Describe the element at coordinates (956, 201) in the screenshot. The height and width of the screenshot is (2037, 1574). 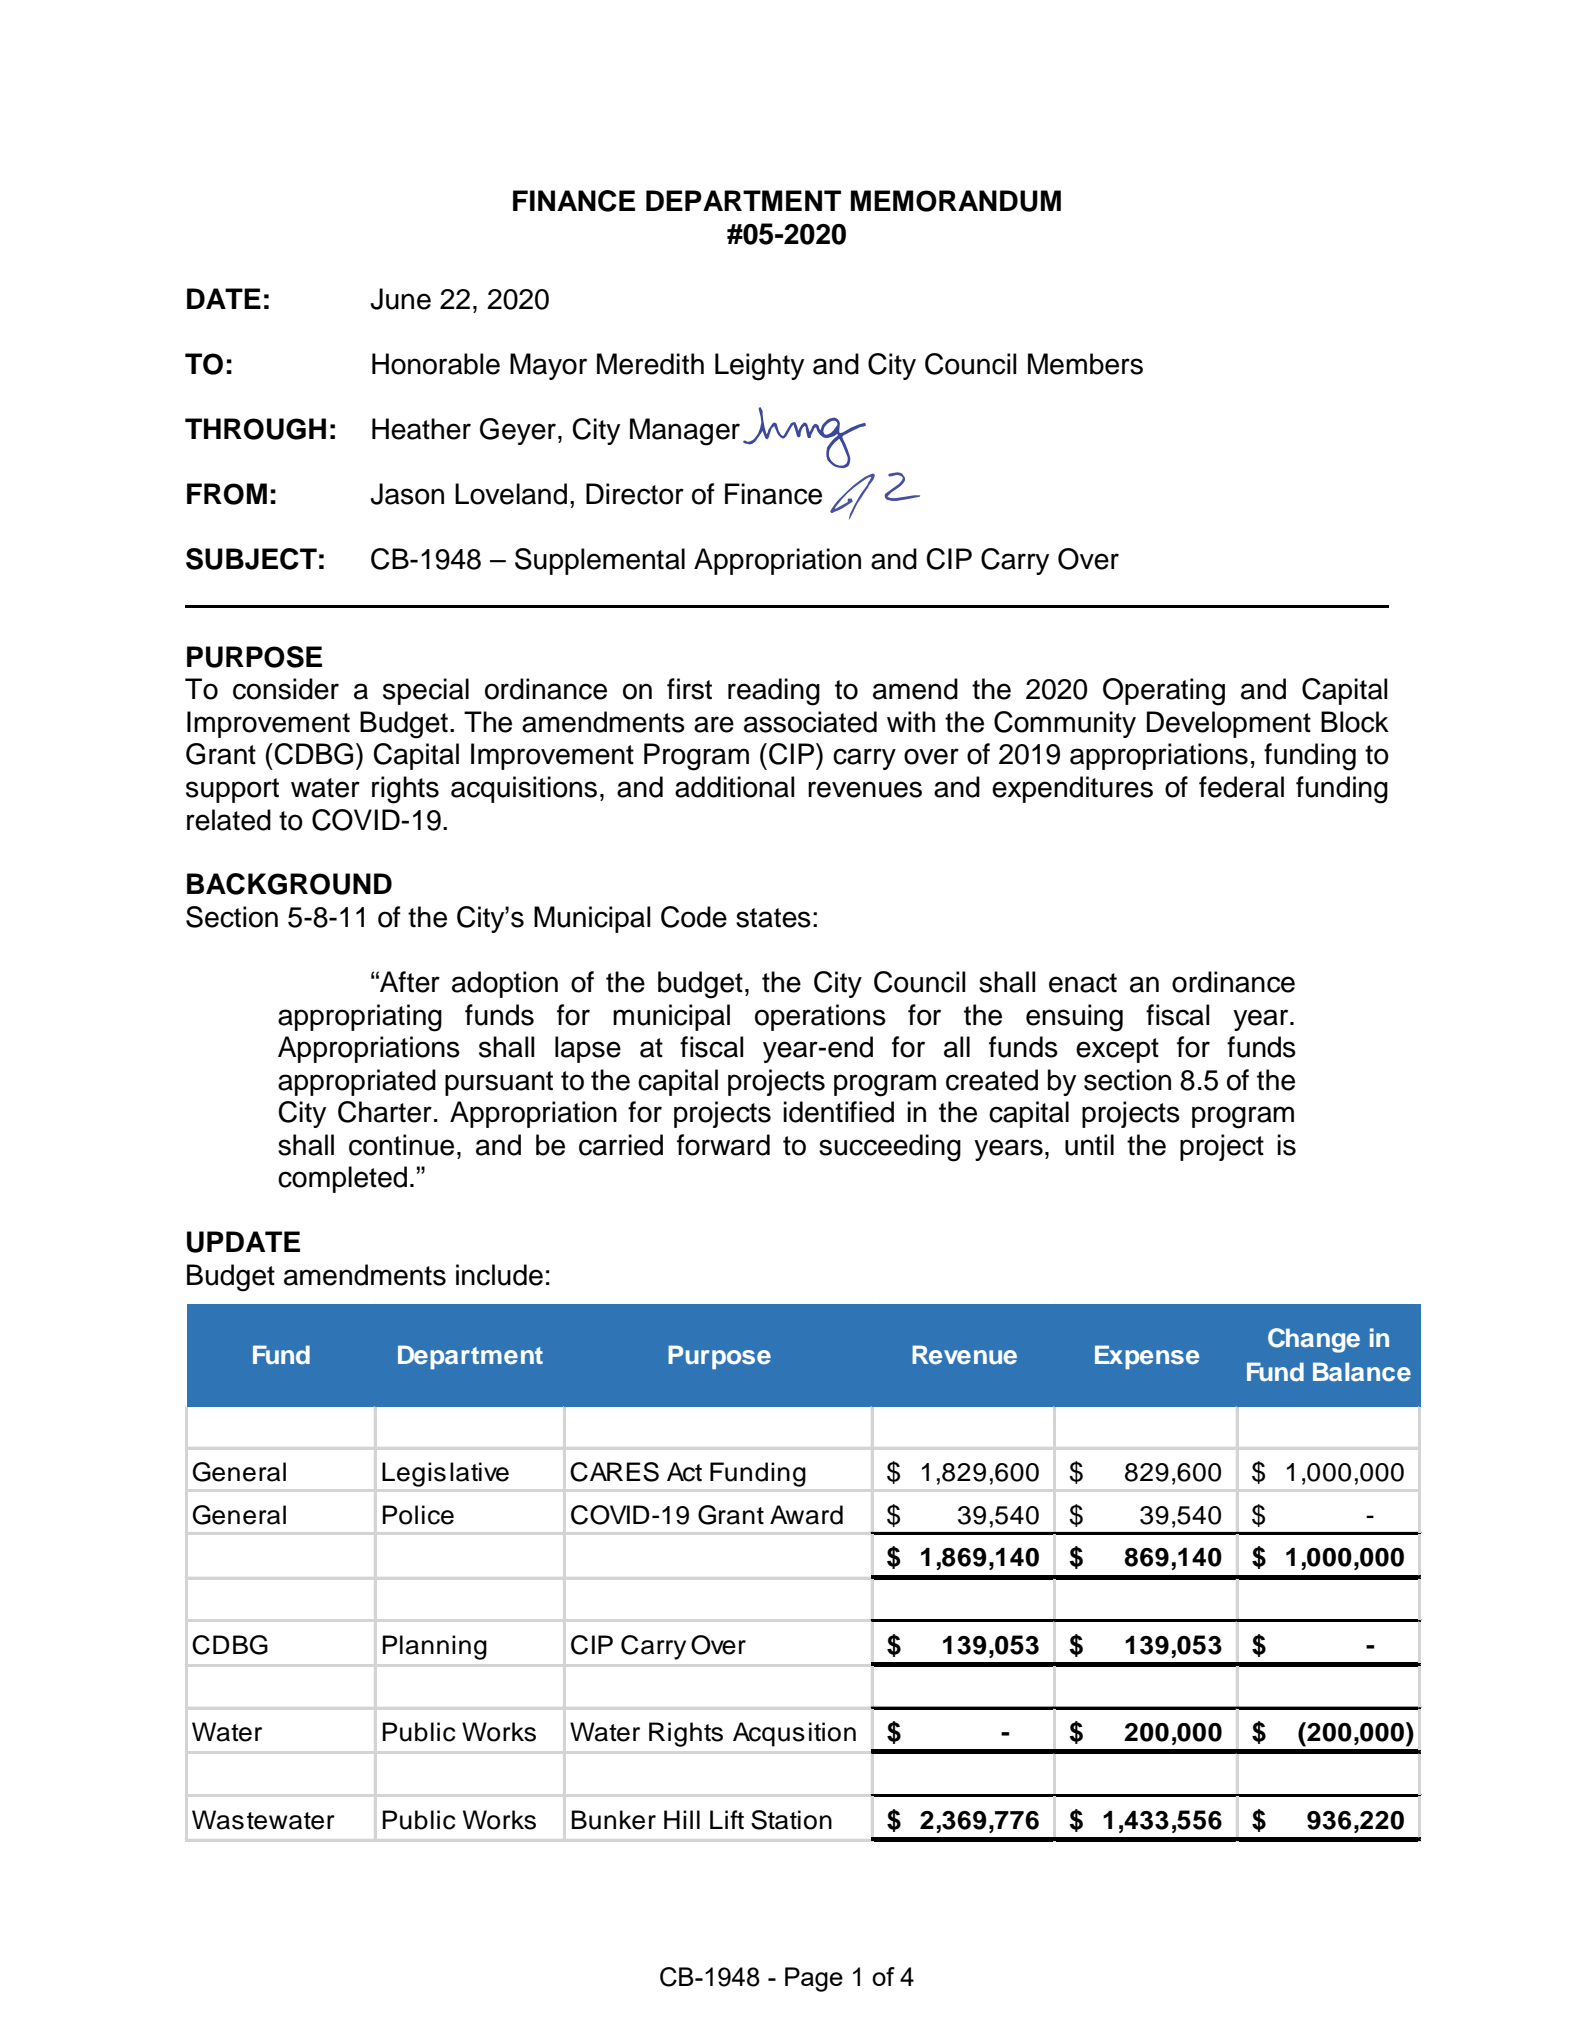
I see `MEMORANDUM` at that location.
